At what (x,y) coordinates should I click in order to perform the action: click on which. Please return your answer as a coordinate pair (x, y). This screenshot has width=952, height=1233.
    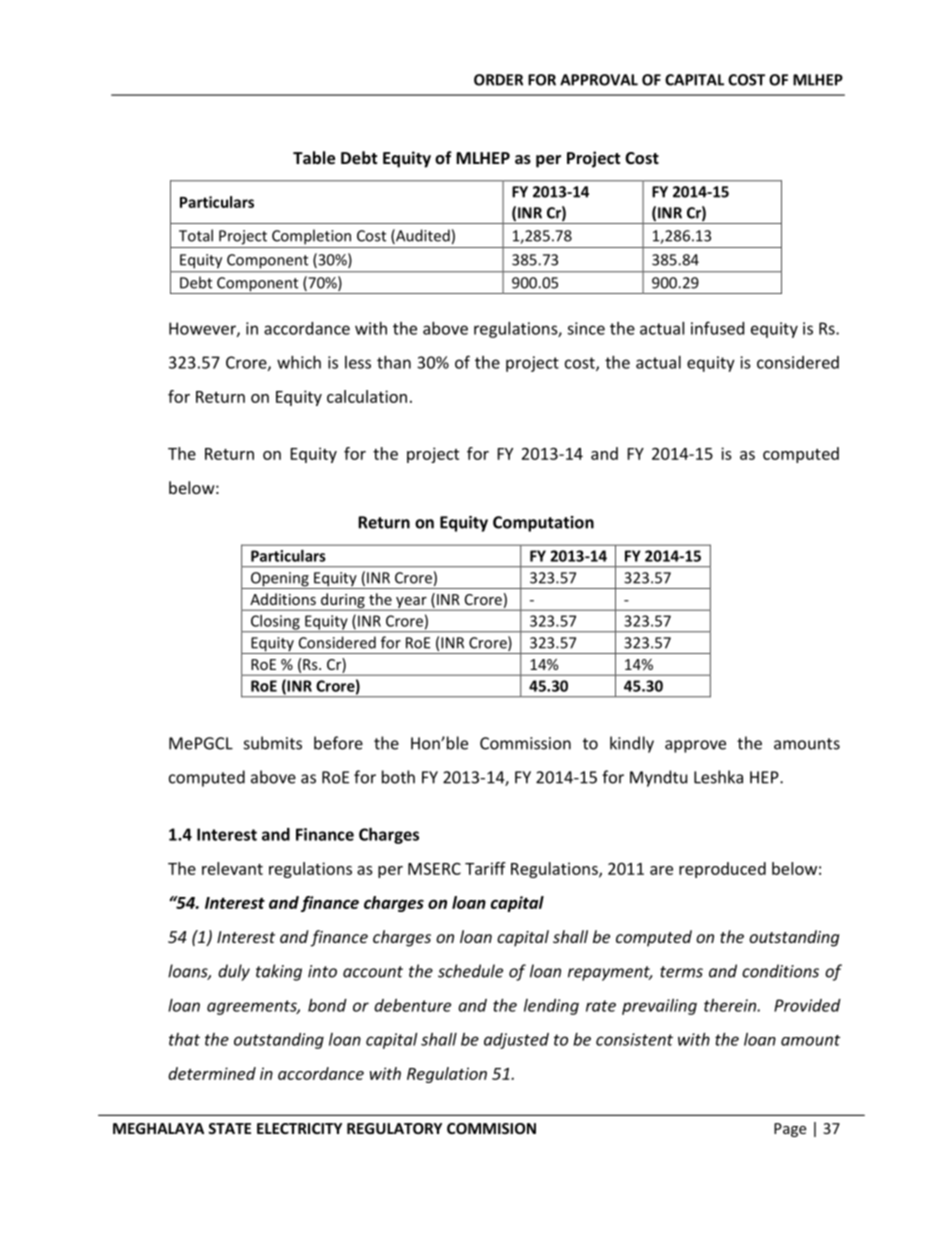
    Looking at the image, I should click on (299, 362).
